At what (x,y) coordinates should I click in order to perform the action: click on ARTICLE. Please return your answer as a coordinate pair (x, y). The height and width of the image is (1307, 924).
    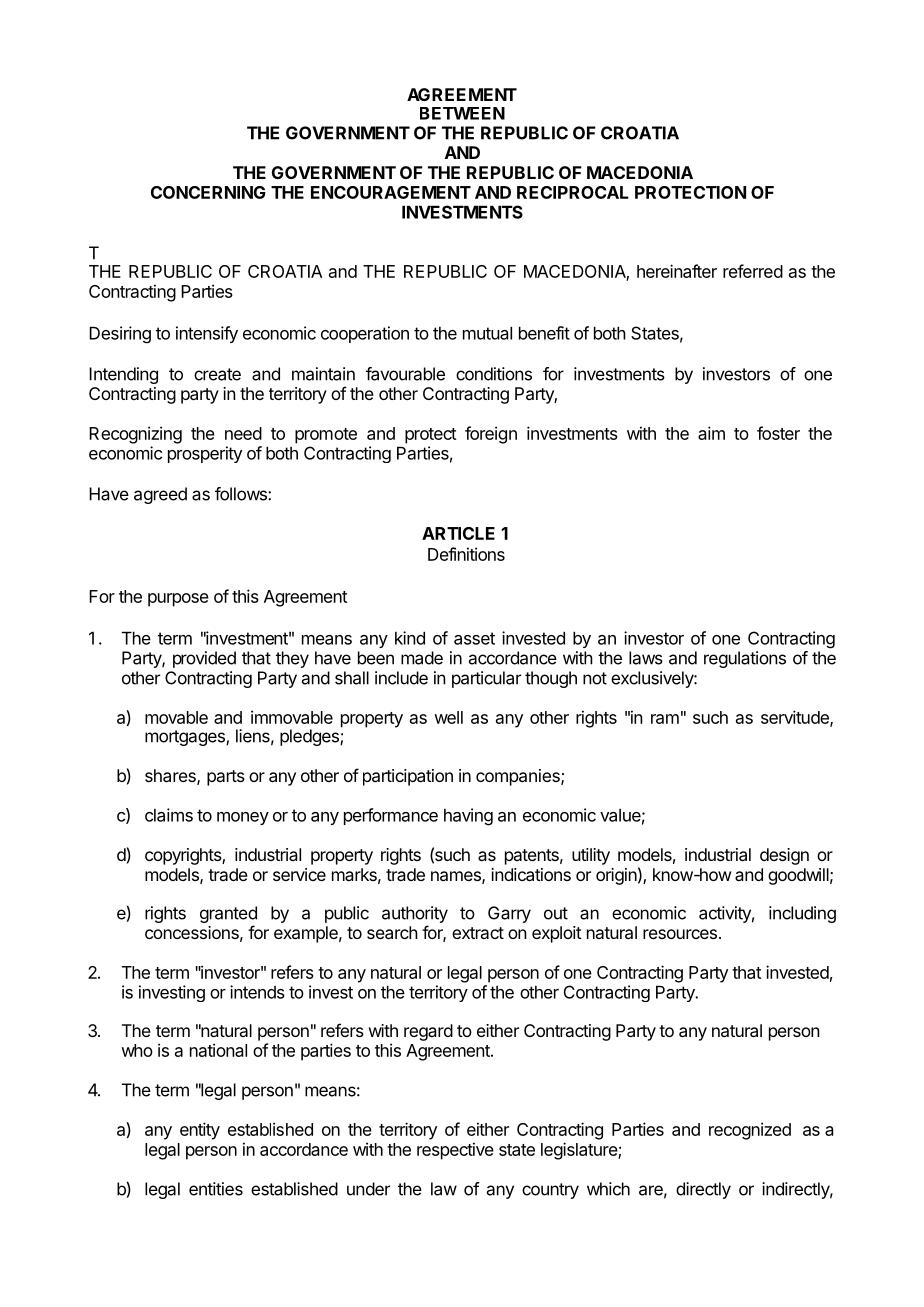
    Looking at the image, I should click on (458, 533).
